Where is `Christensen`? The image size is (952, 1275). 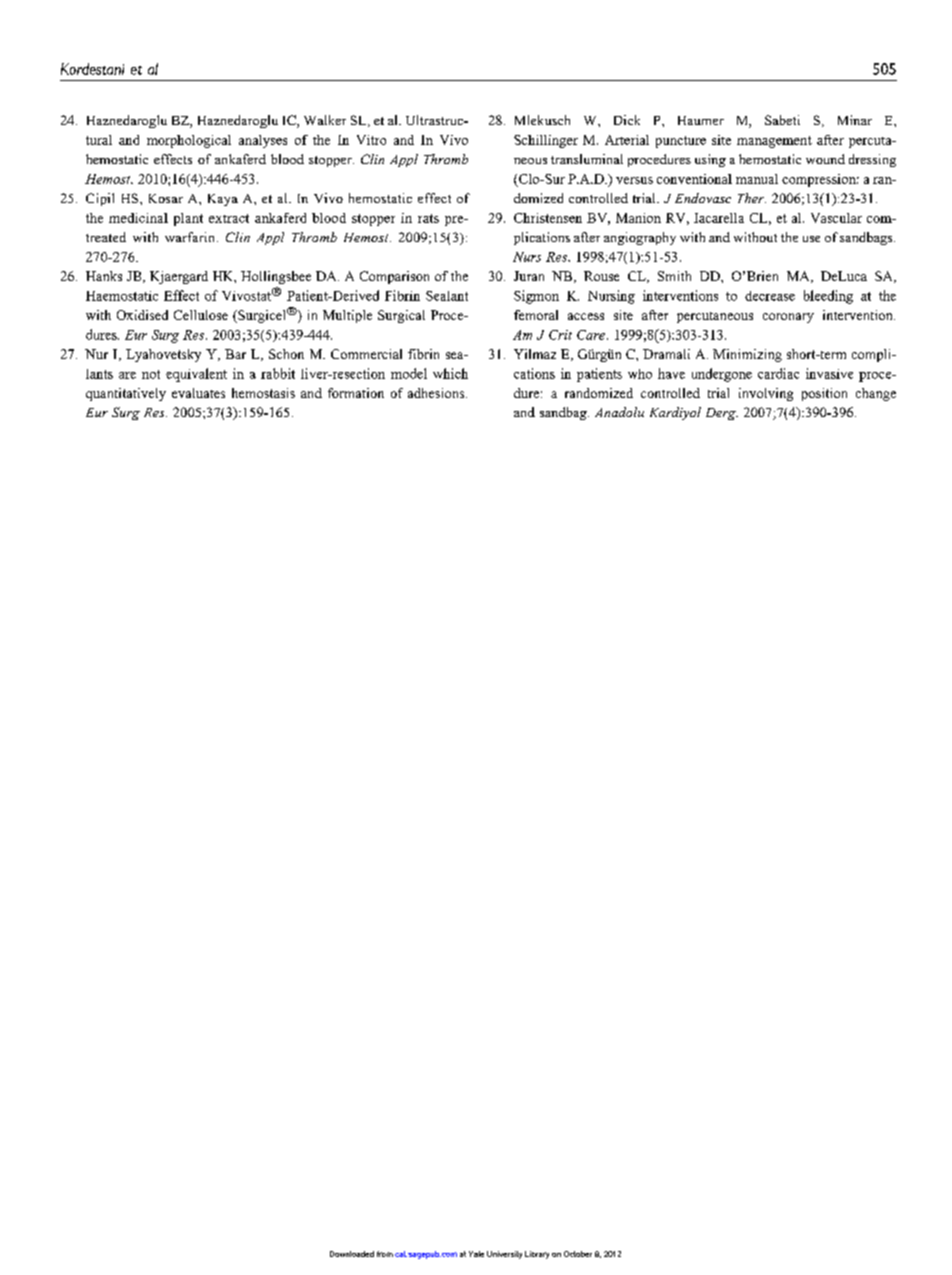 Christensen is located at coordinates (548, 218).
